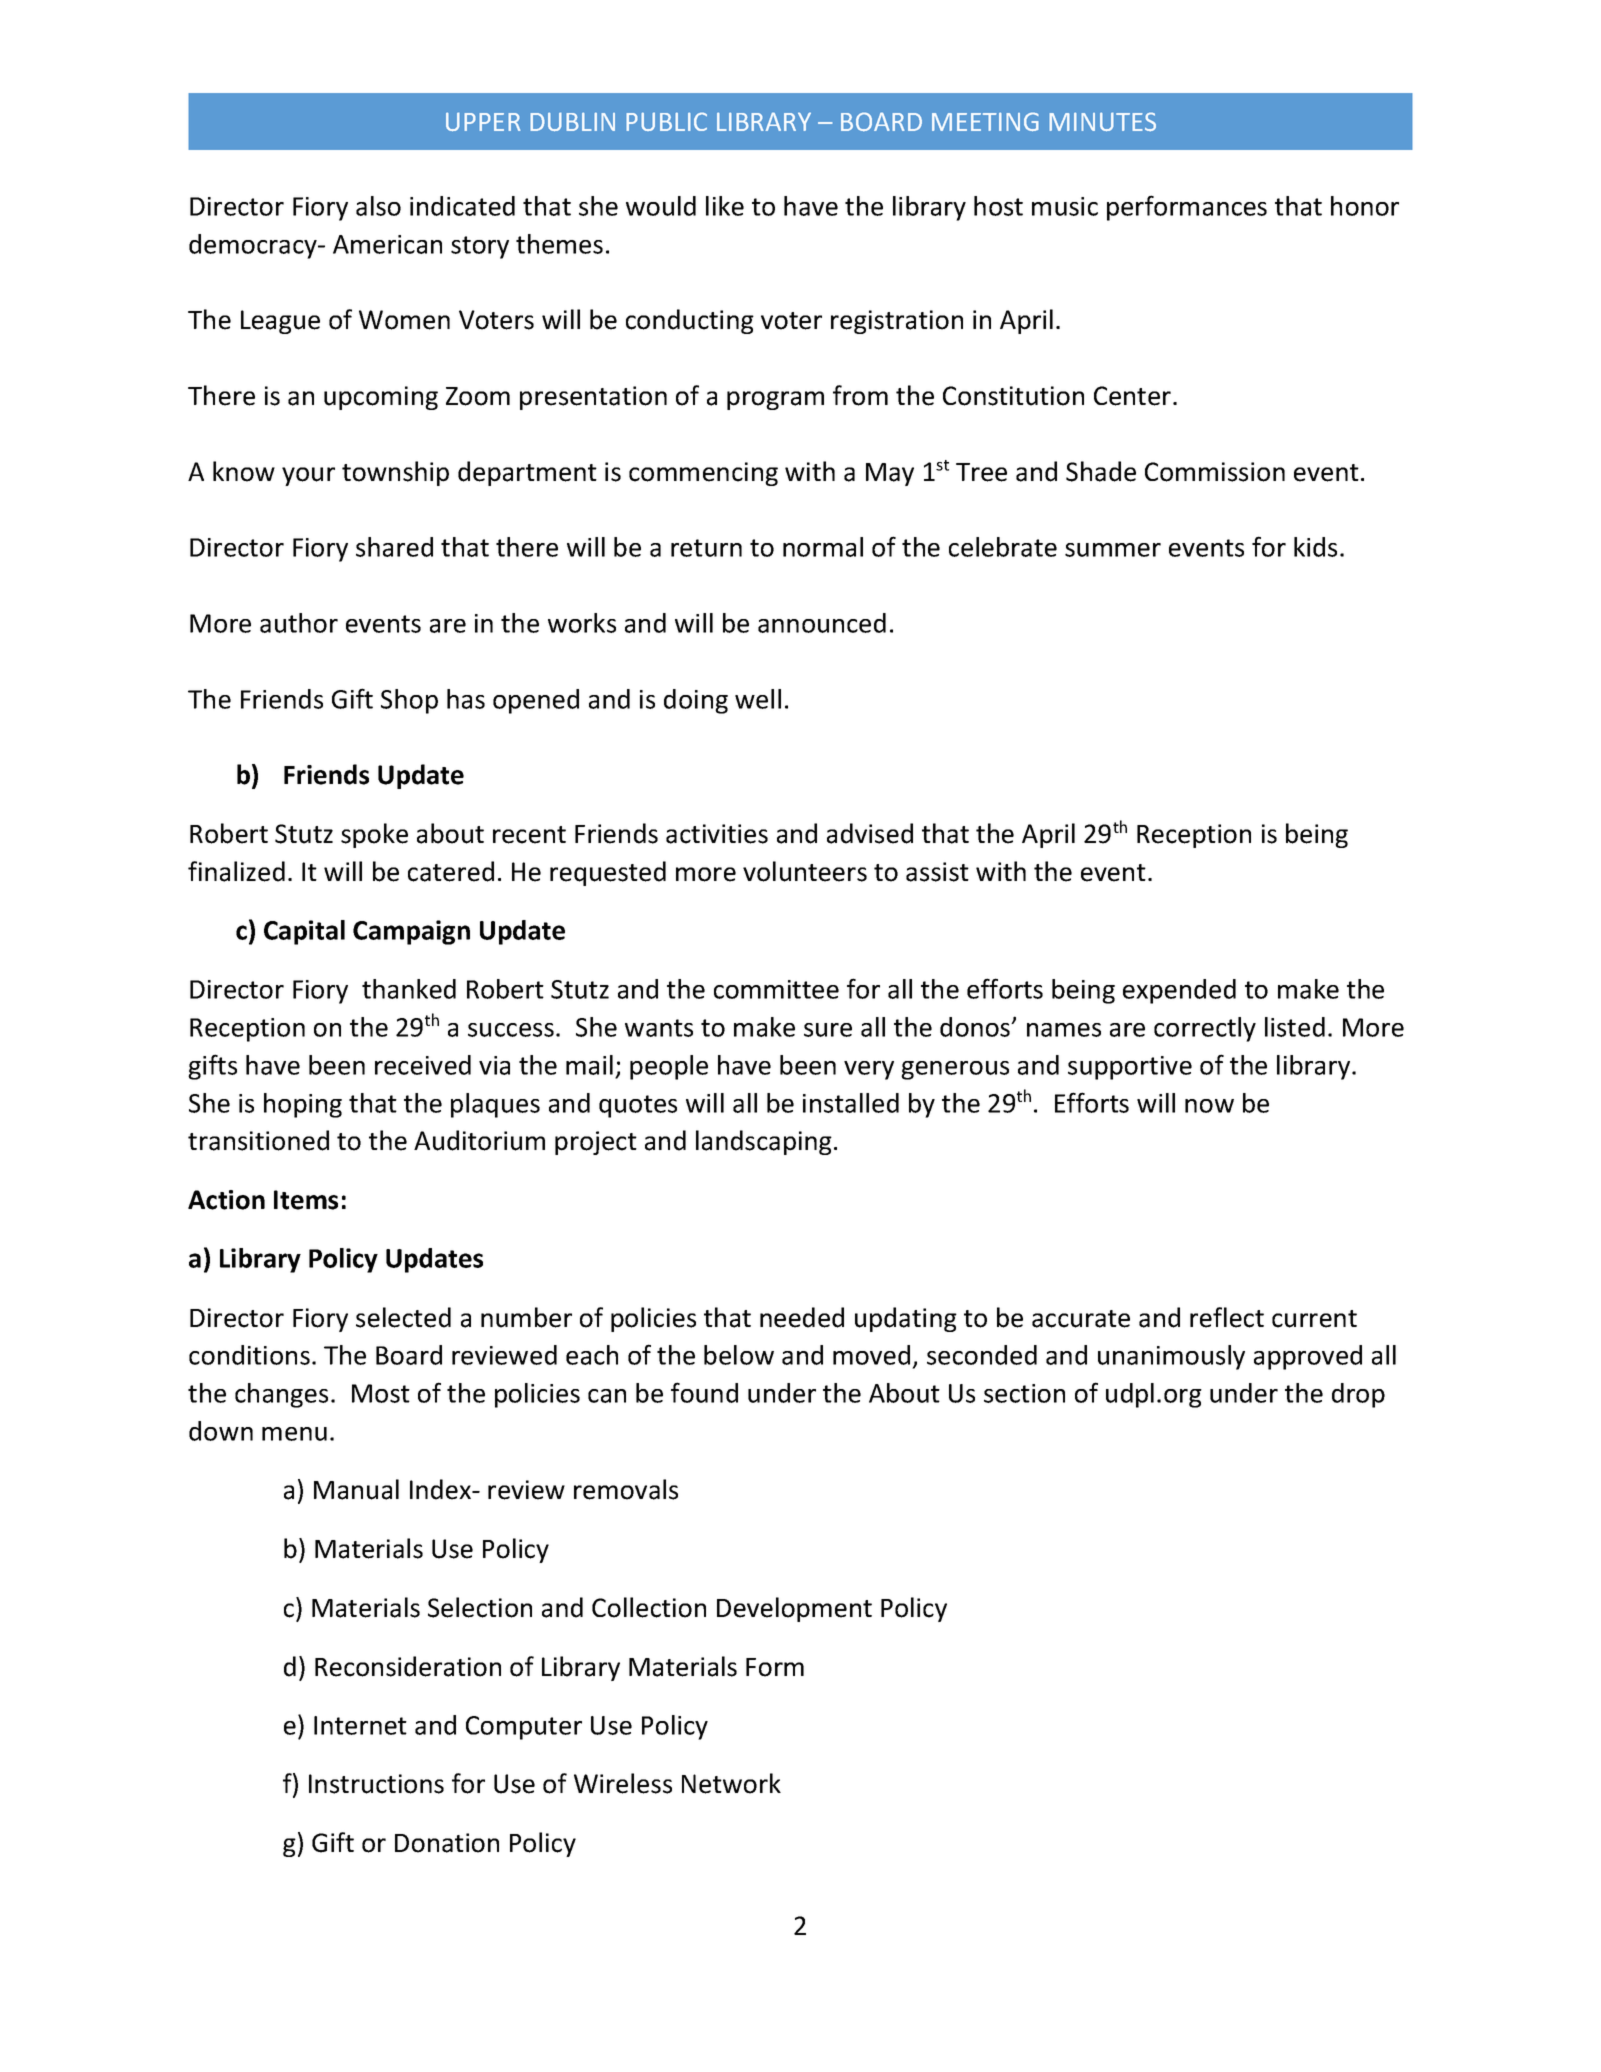  Describe the element at coordinates (378, 206) in the page. I see `also` at that location.
